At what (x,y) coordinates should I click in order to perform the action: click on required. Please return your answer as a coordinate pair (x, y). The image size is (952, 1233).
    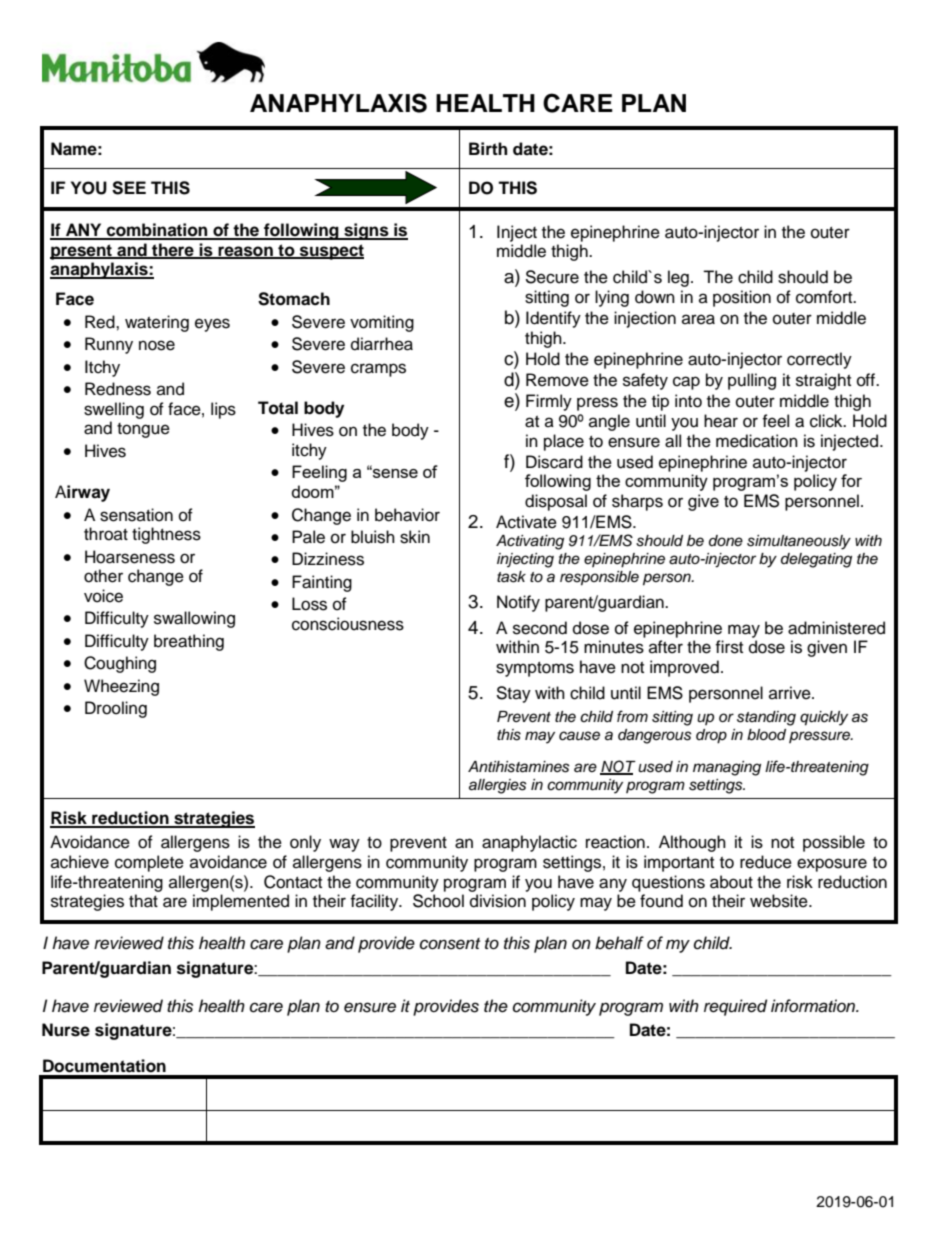
    Looking at the image, I should click on (735, 1007).
